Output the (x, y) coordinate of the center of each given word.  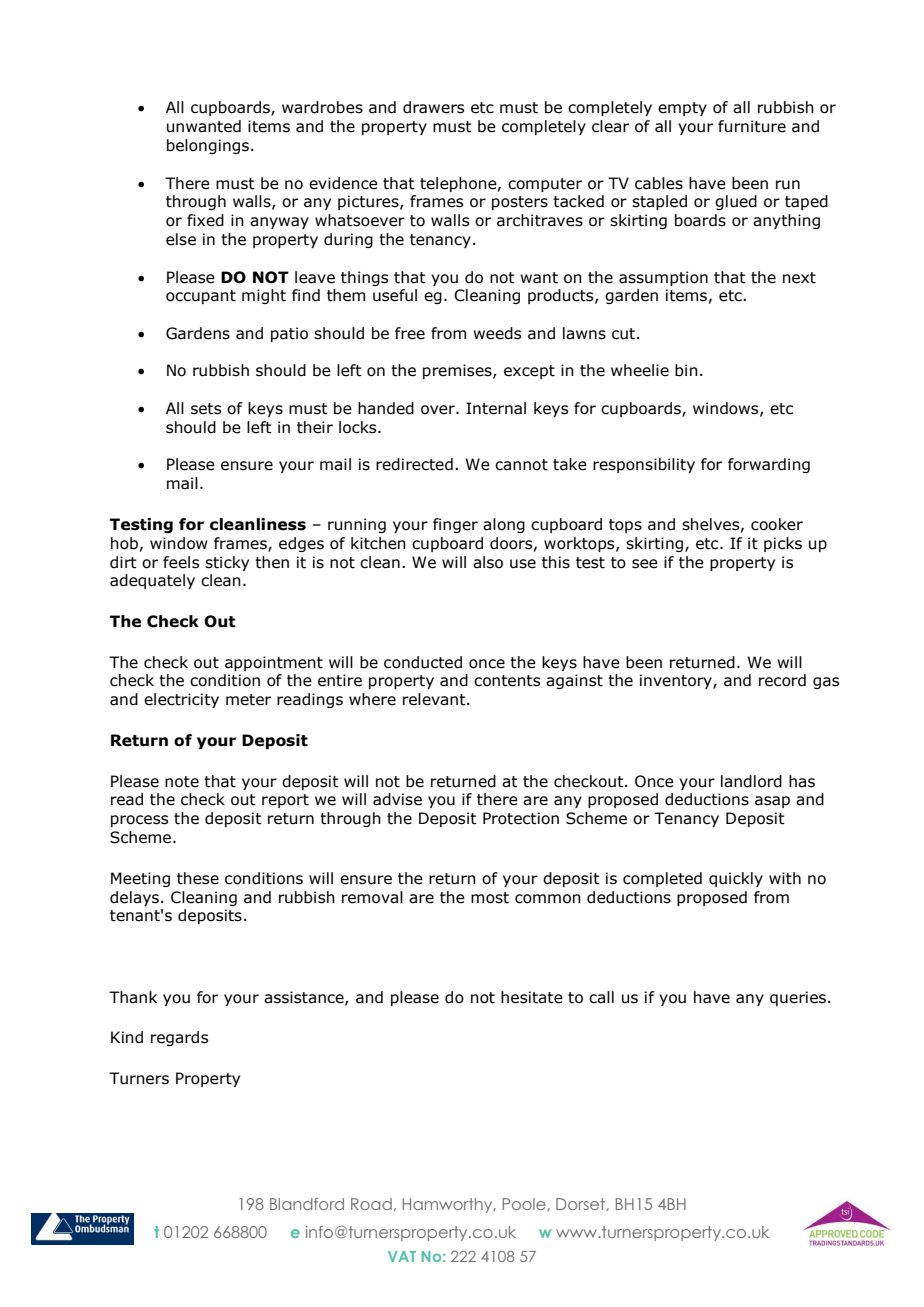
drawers (433, 107)
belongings (208, 146)
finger (455, 525)
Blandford (307, 1204)
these (198, 878)
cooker (777, 524)
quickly (736, 879)
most (490, 898)
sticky (227, 563)
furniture (752, 126)
